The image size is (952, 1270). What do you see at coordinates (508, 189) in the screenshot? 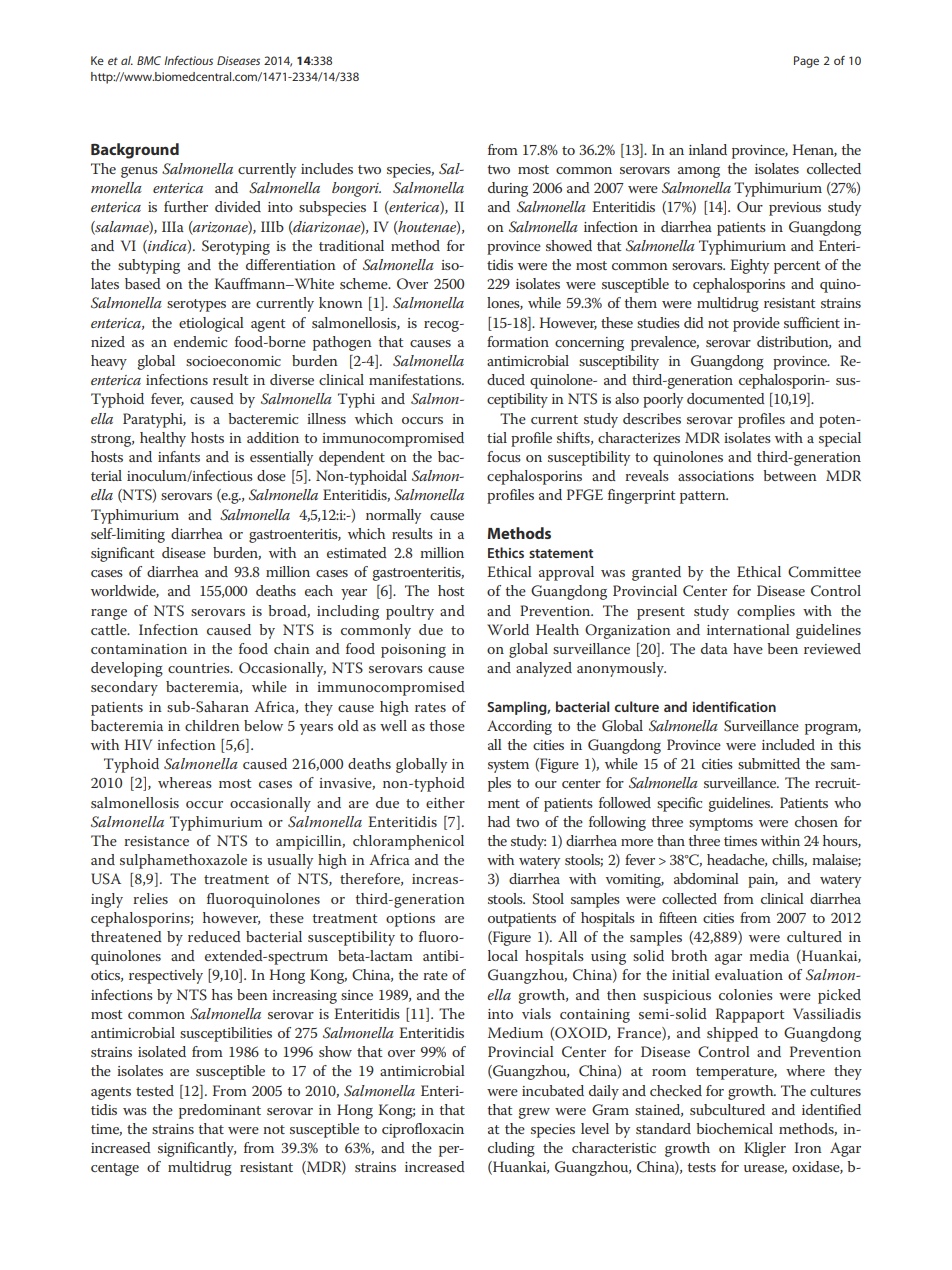
I see `during` at bounding box center [508, 189].
